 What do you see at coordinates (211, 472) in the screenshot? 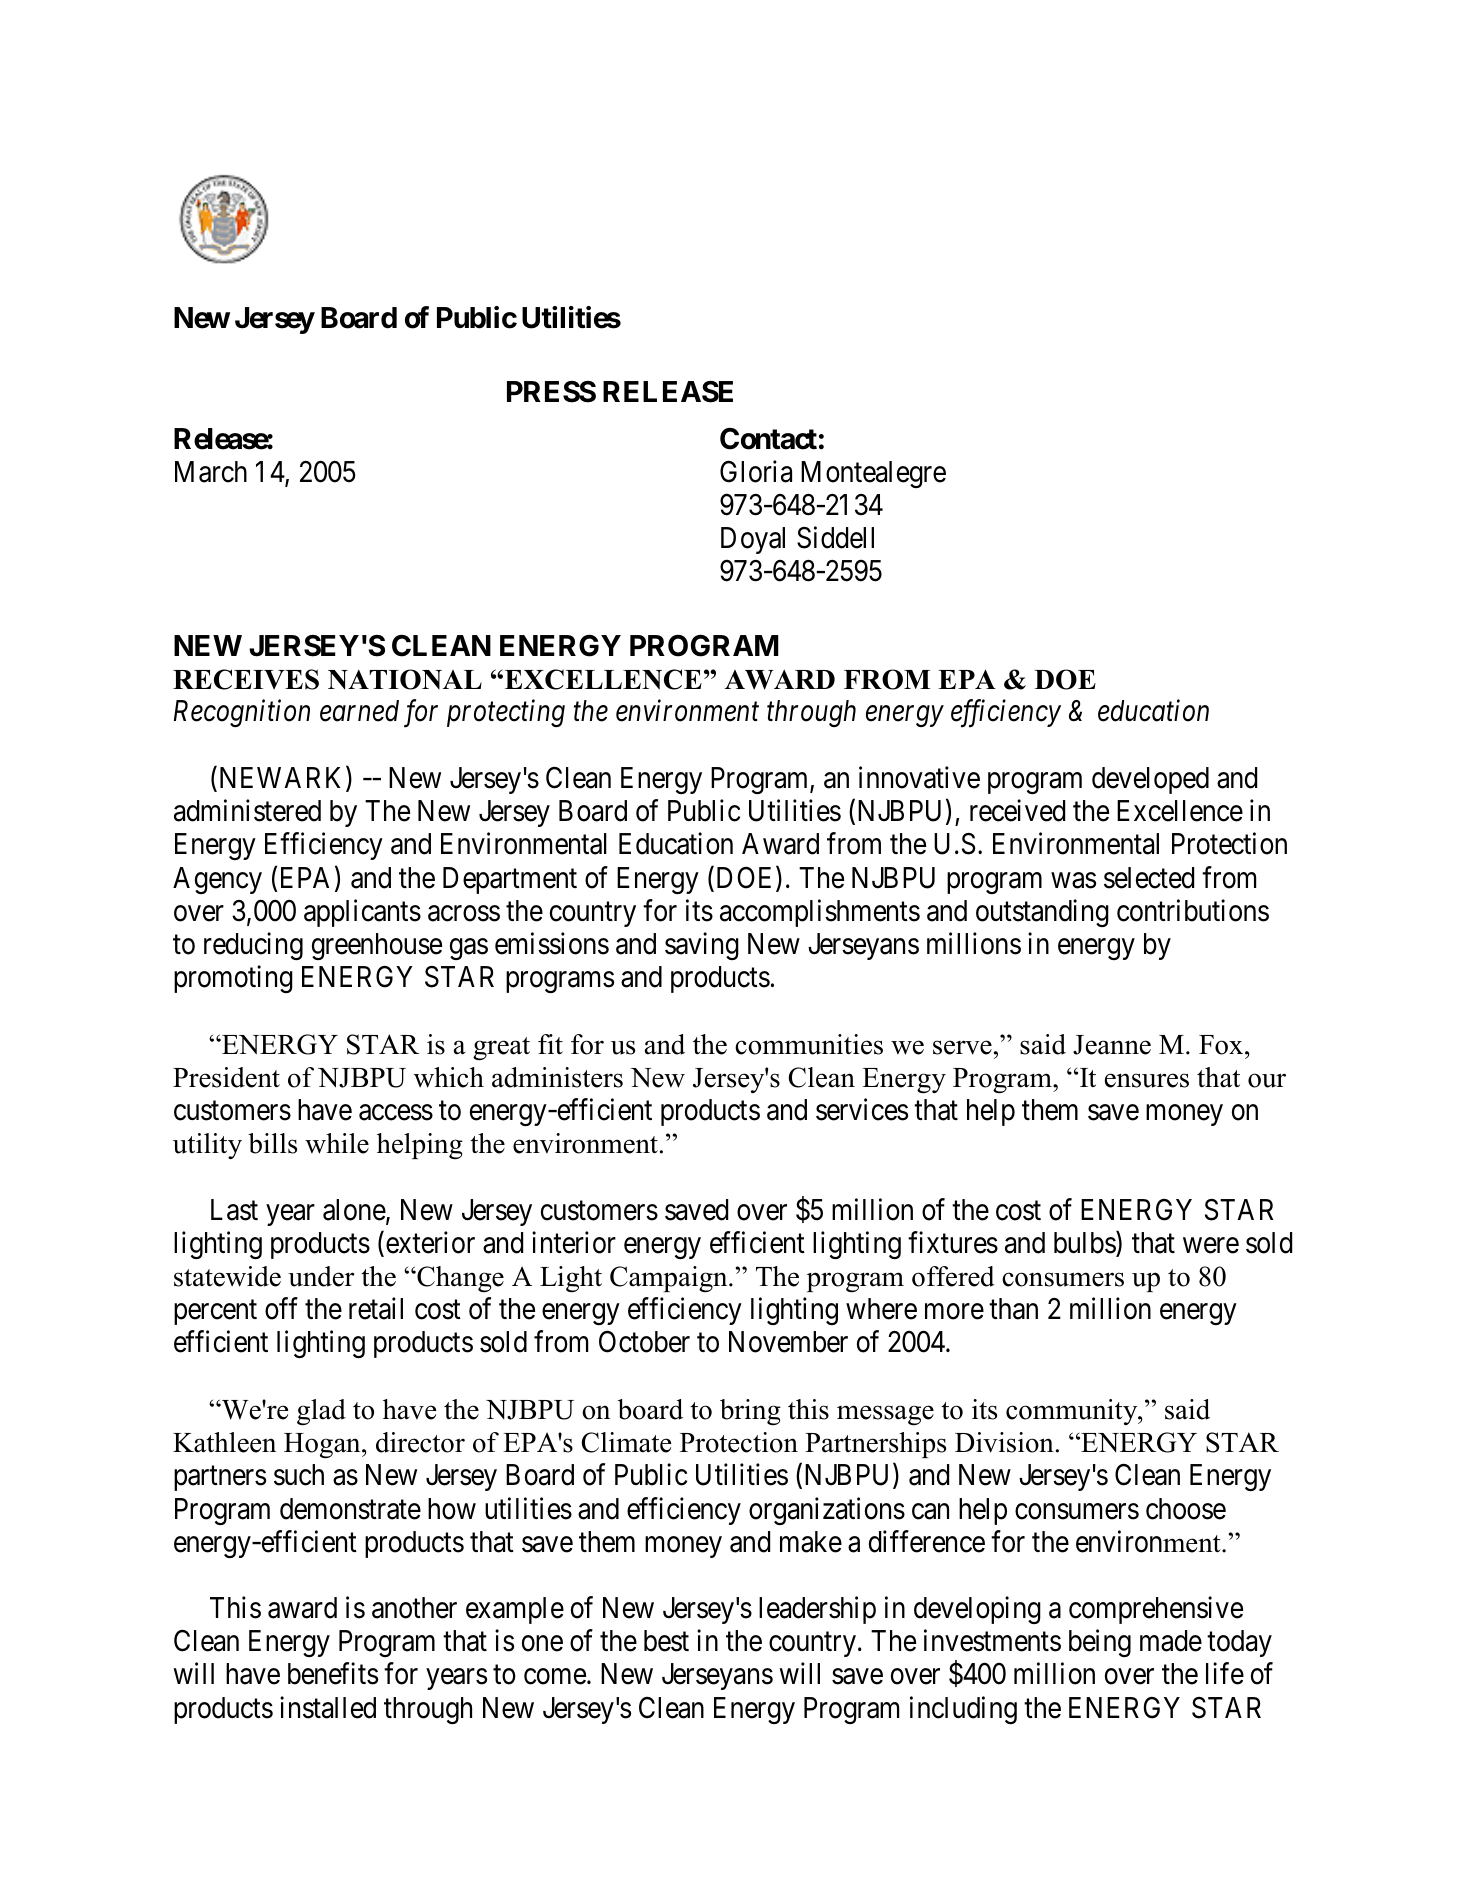
I see `March` at bounding box center [211, 472].
